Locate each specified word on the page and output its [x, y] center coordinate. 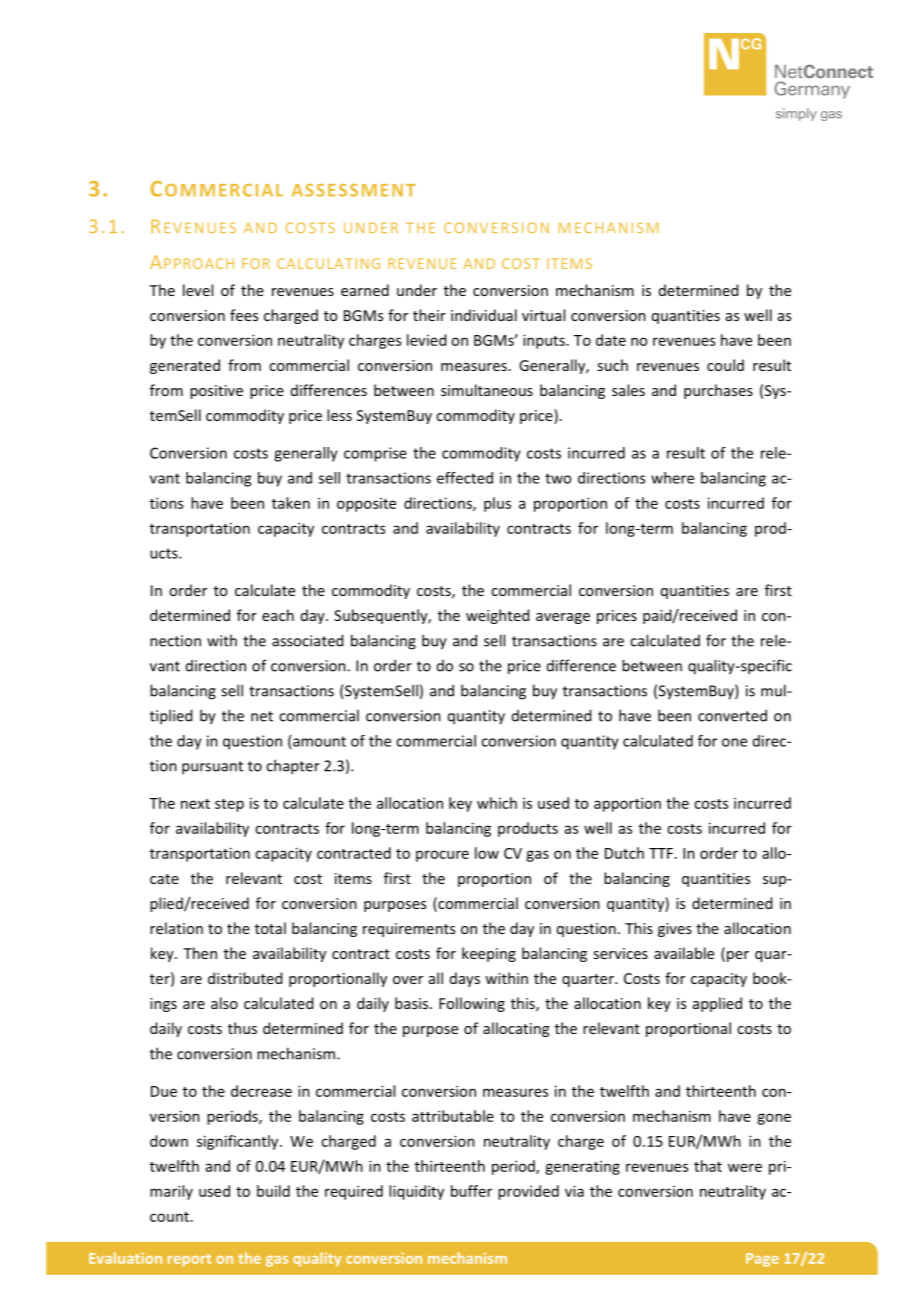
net [262, 716]
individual [484, 315]
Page [762, 1260]
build [273, 1191]
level [198, 290]
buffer [471, 1191]
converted [732, 715]
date [611, 340]
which [497, 803]
